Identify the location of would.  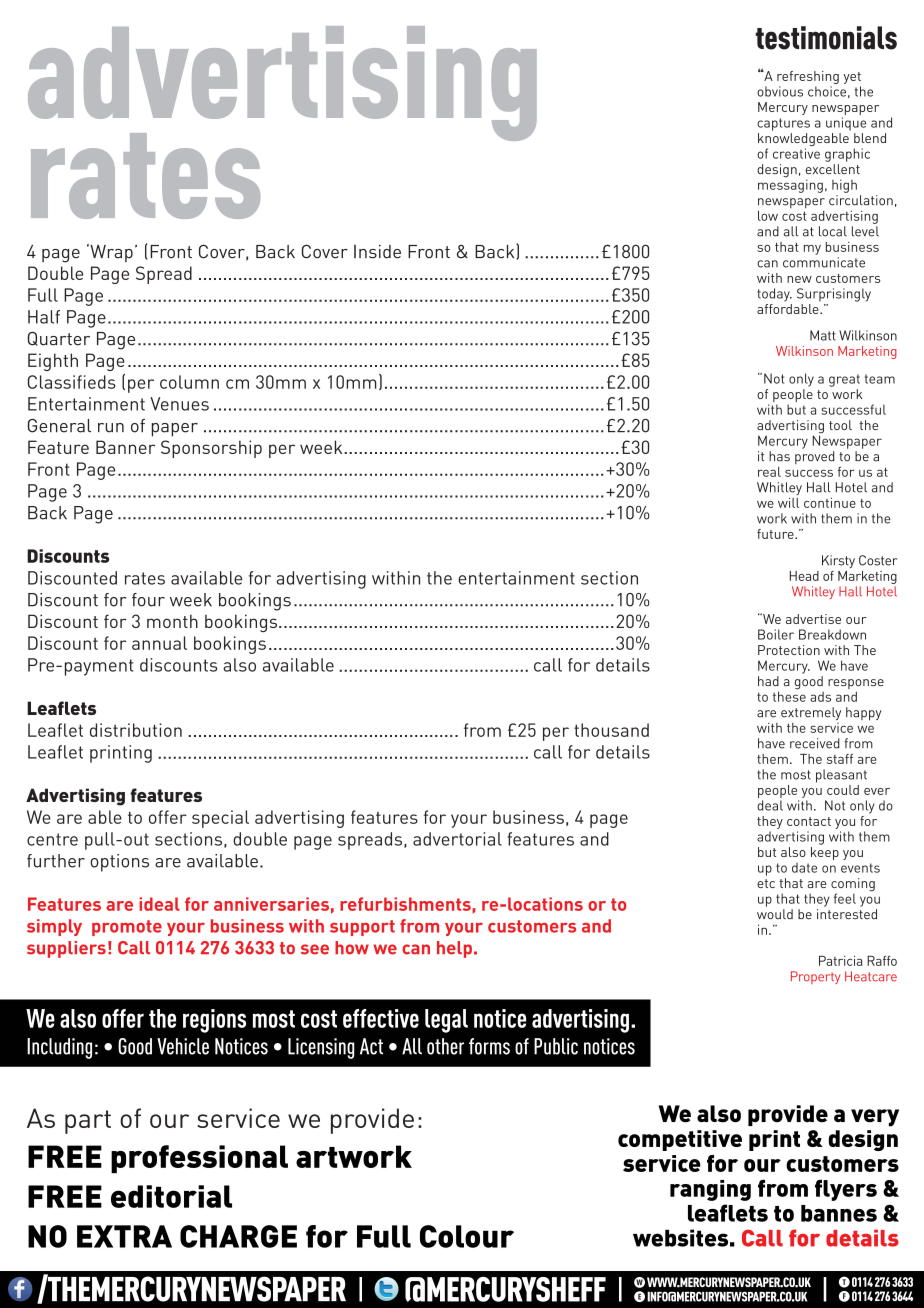
(775, 914).
